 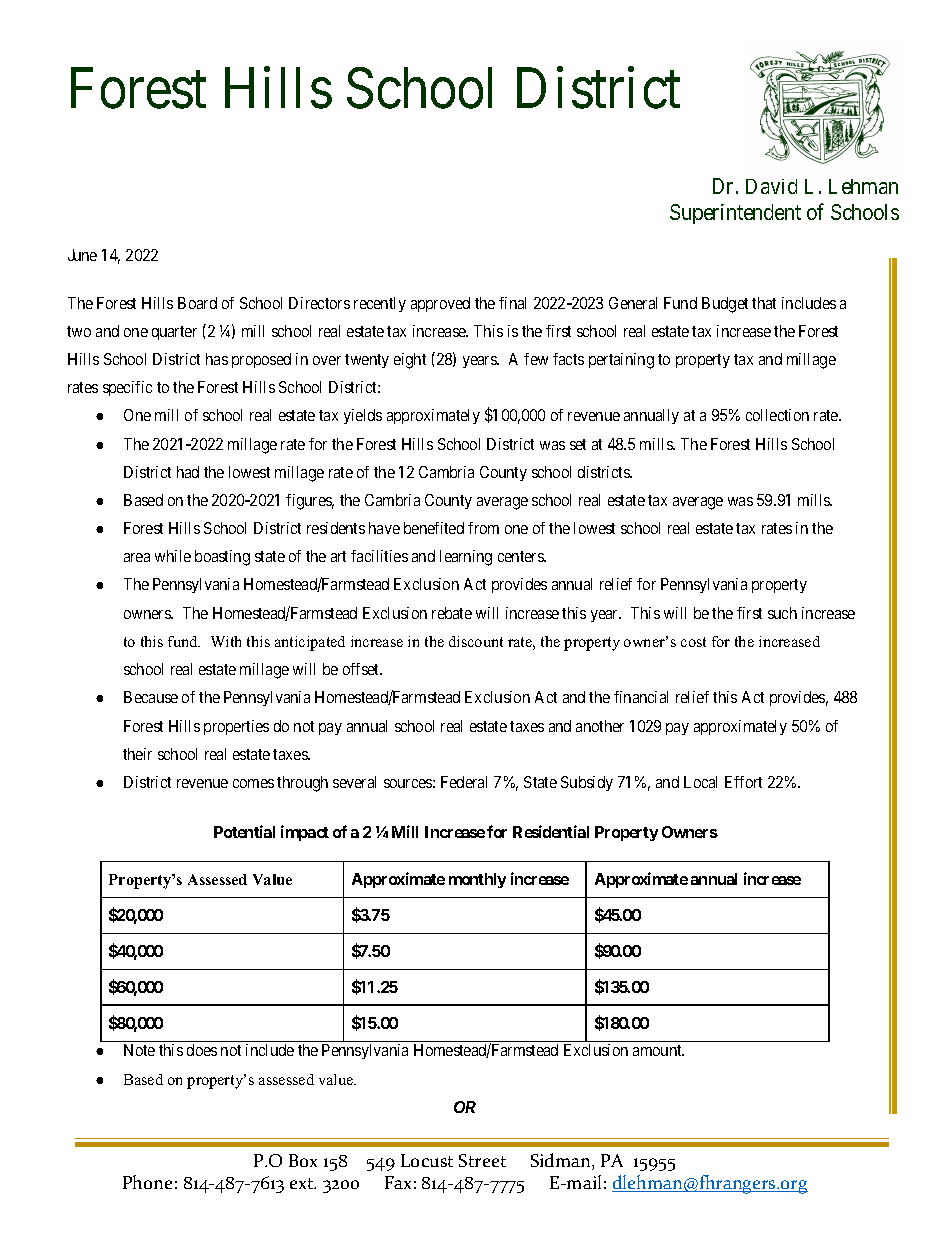 What do you see at coordinates (440, 304) in the page?
I see `approved` at bounding box center [440, 304].
